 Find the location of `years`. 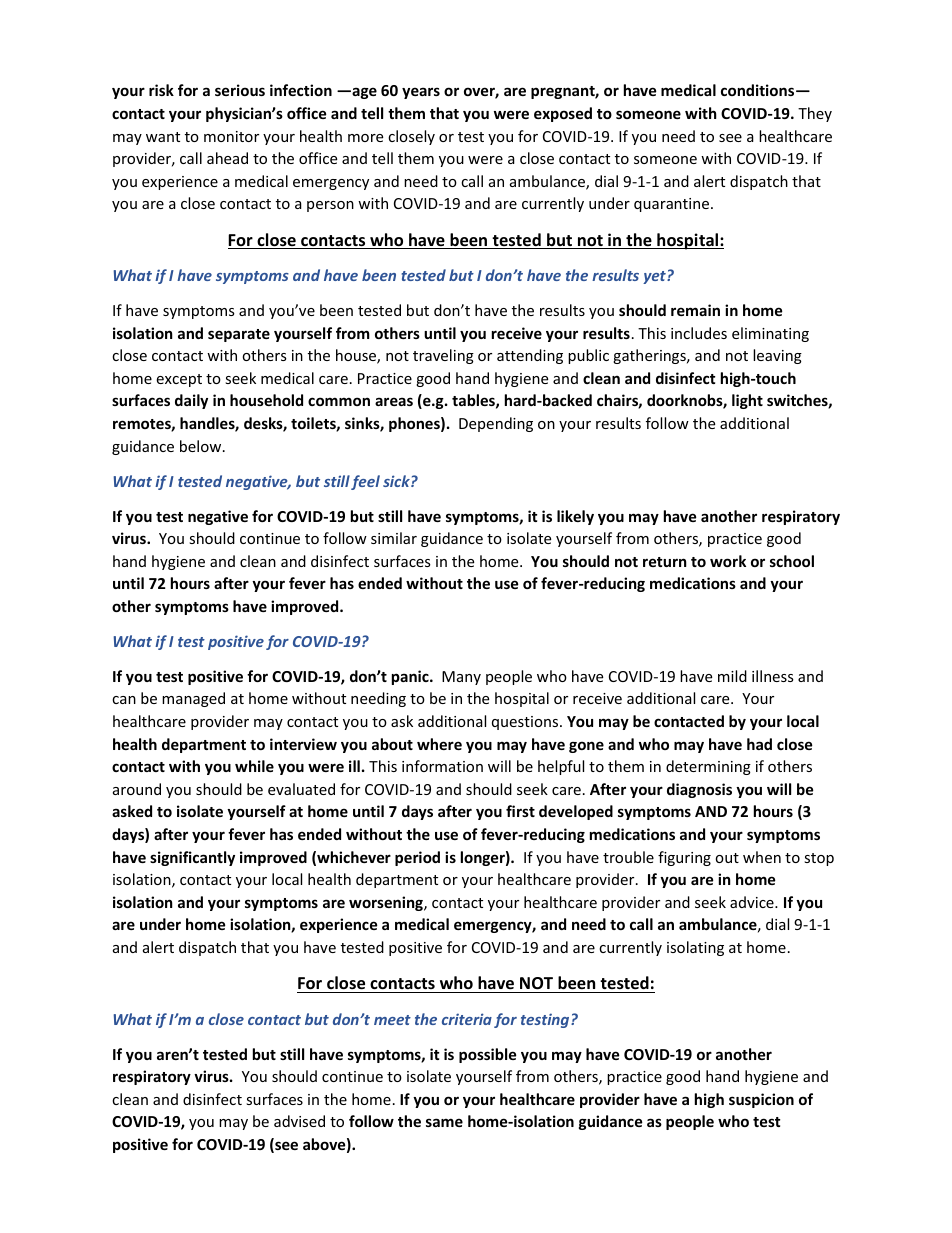

years is located at coordinates (421, 93).
